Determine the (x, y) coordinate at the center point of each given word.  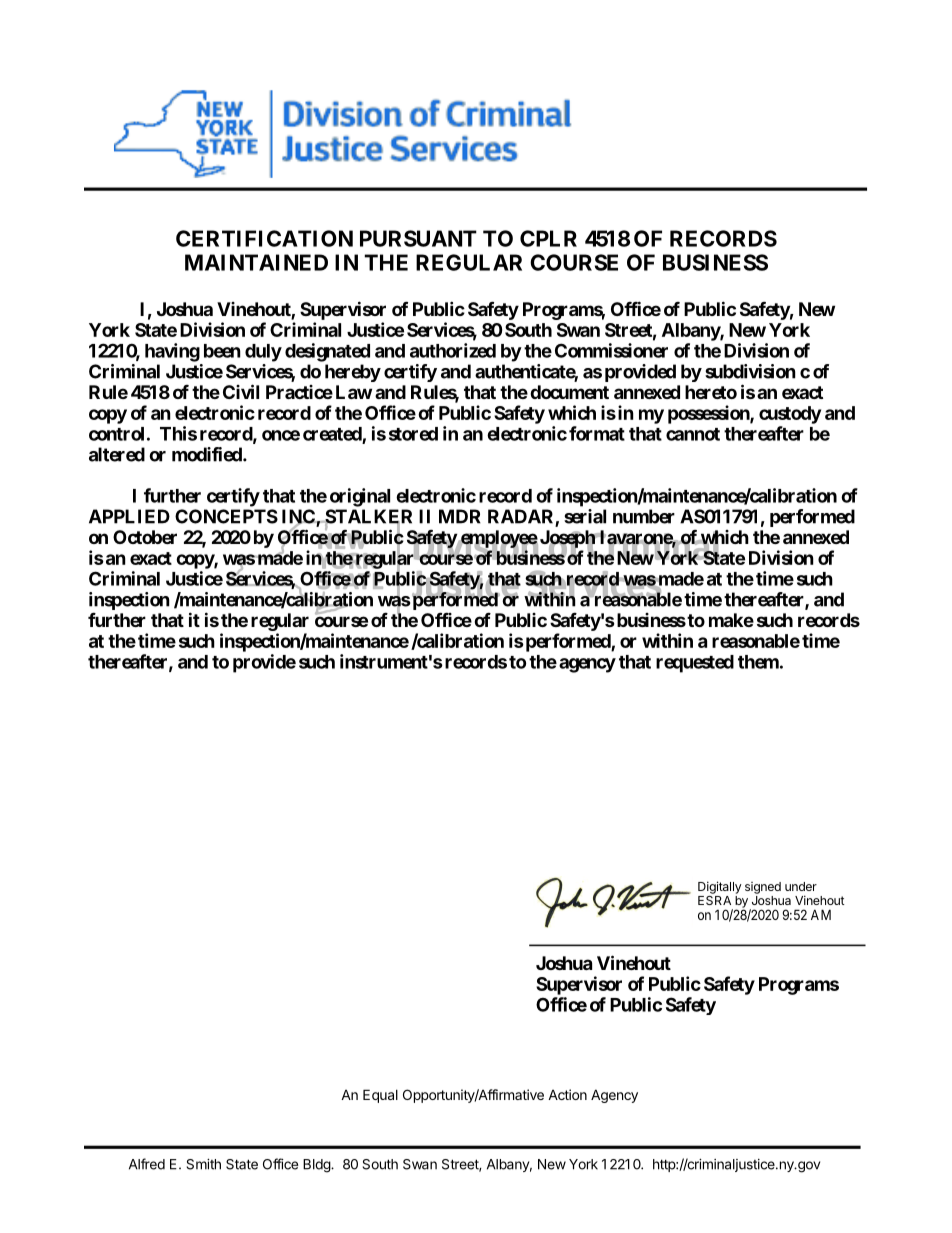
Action (567, 1094)
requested (695, 664)
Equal (380, 1096)
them (758, 662)
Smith (203, 1164)
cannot (693, 434)
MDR (460, 516)
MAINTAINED (256, 262)
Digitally (720, 887)
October (145, 537)
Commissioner (611, 350)
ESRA (714, 899)
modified (208, 454)
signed (763, 888)
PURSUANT (418, 238)
